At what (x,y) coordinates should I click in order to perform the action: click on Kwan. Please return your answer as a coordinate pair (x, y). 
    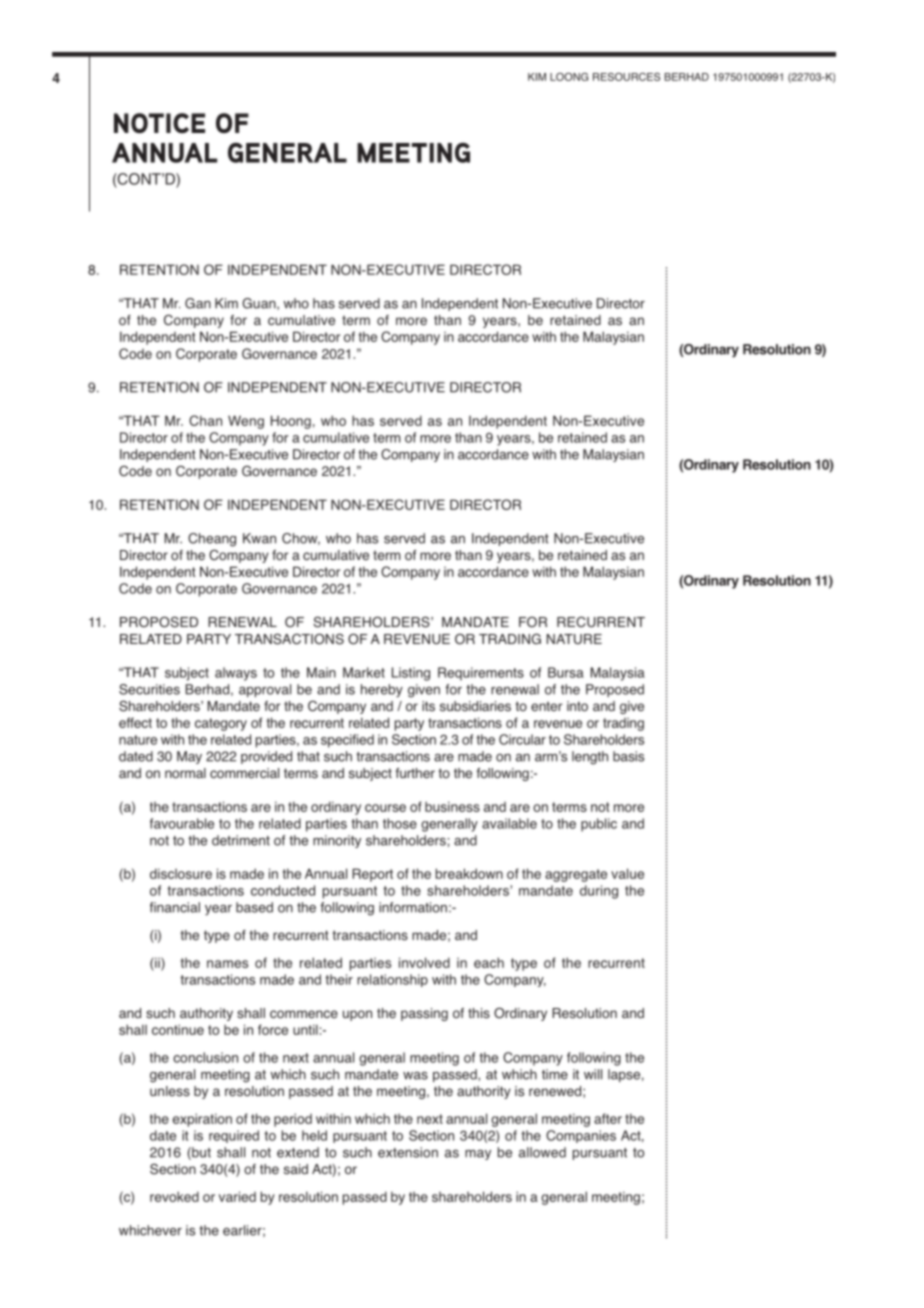
    Looking at the image, I should click on (259, 538).
